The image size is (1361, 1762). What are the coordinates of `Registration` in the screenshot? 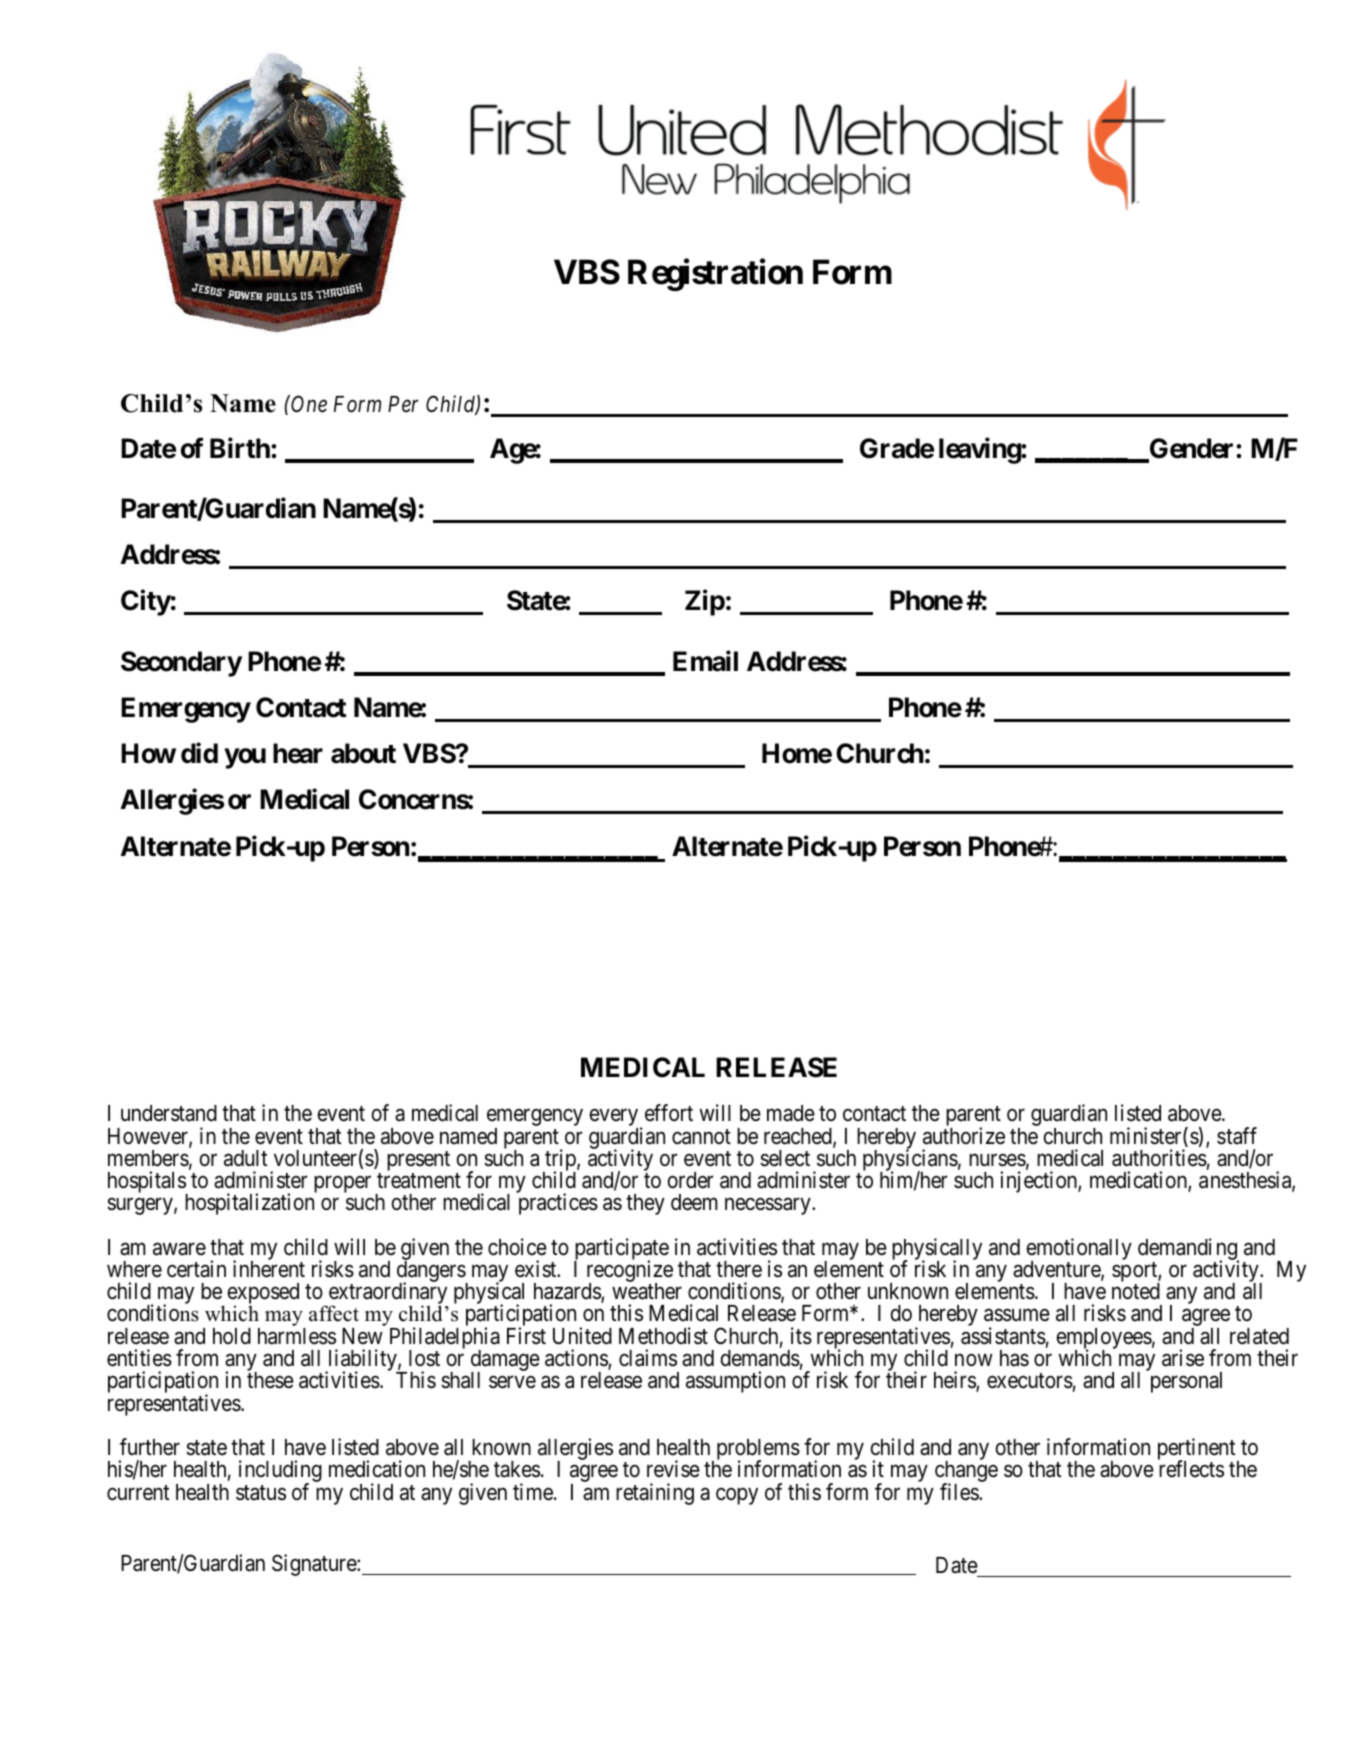 It's located at (715, 275).
